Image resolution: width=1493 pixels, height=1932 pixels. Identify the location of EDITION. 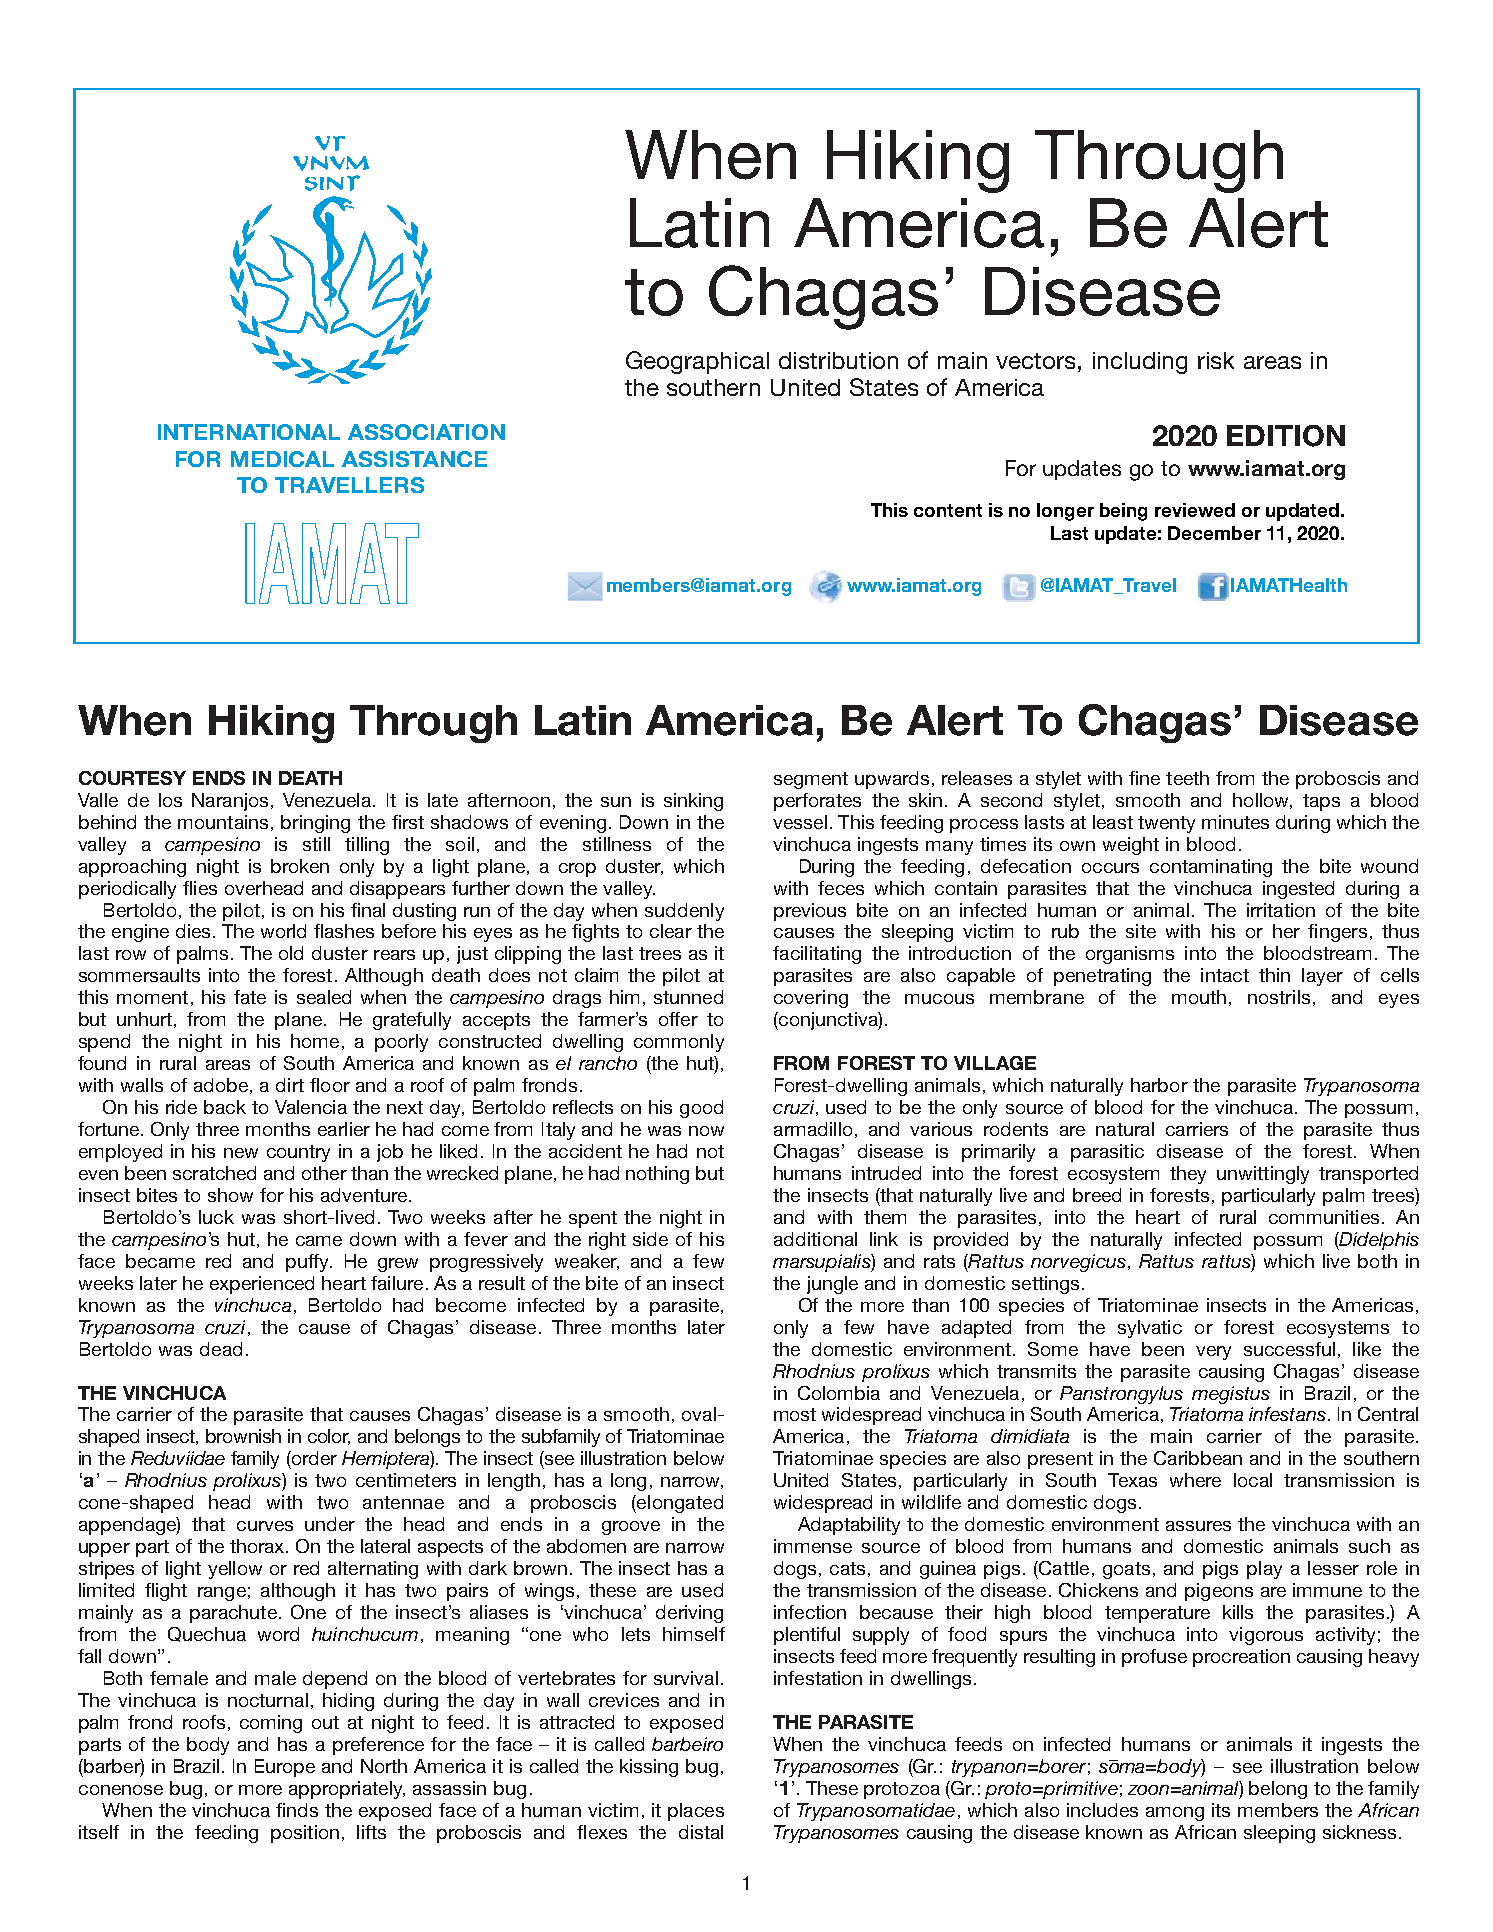
(1286, 436).
